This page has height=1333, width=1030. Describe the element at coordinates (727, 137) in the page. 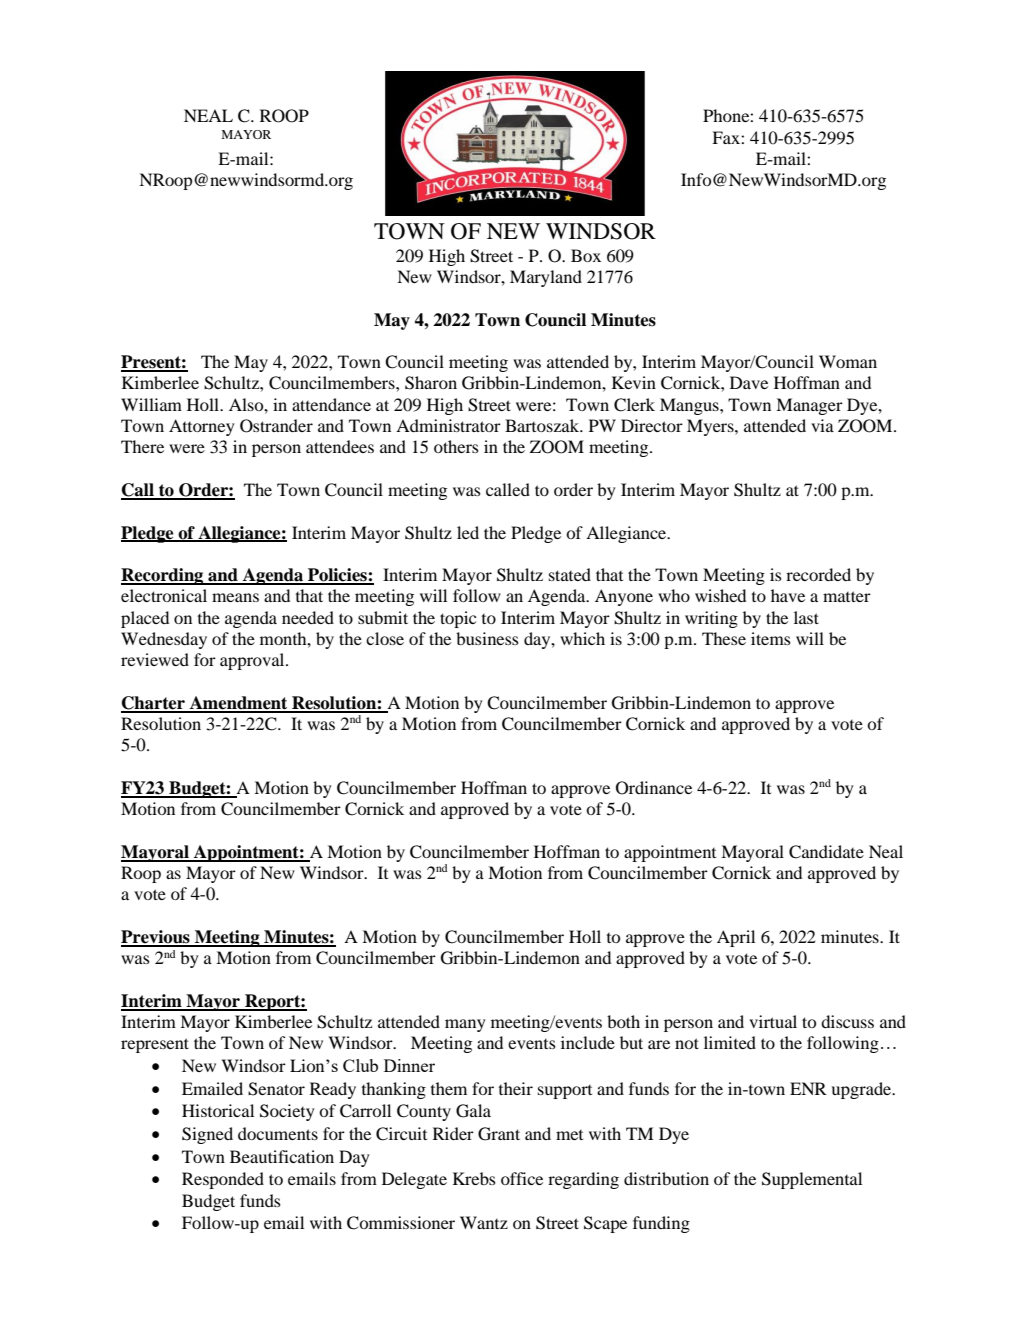

I see `Fax` at that location.
